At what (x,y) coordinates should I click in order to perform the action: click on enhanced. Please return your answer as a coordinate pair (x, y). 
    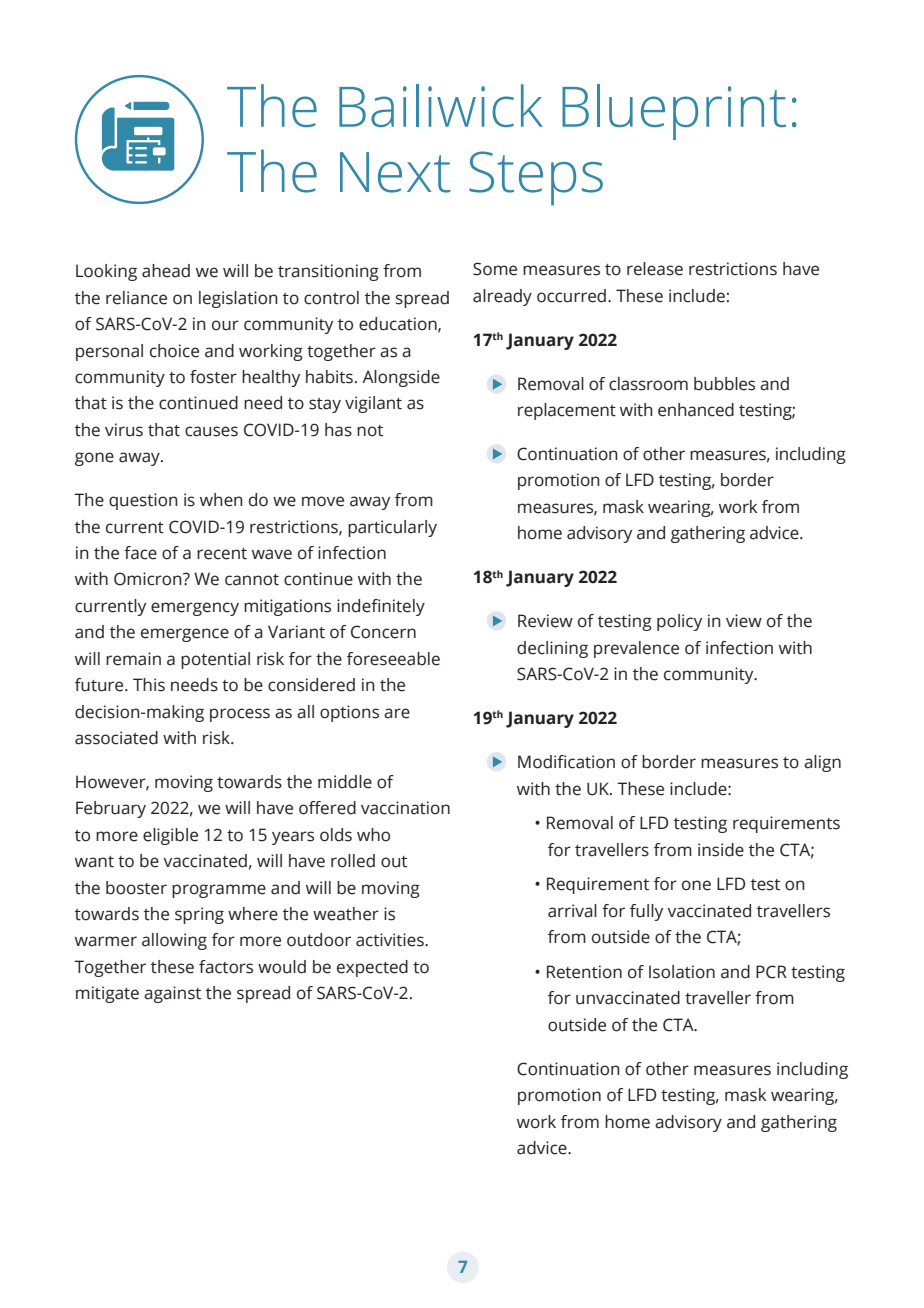
    Looking at the image, I should click on (696, 410).
